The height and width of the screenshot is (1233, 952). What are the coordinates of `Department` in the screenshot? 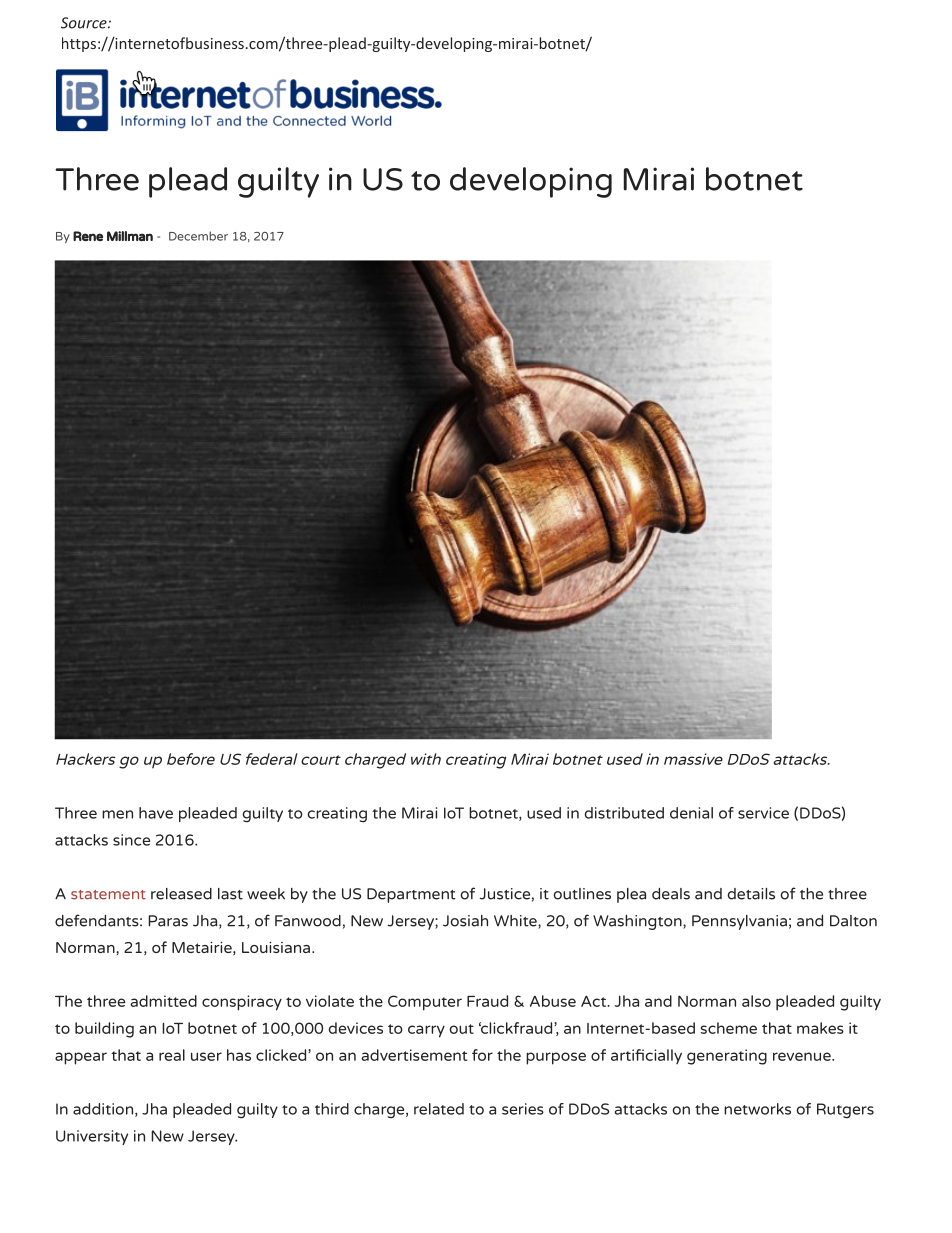 It's located at (411, 895).
